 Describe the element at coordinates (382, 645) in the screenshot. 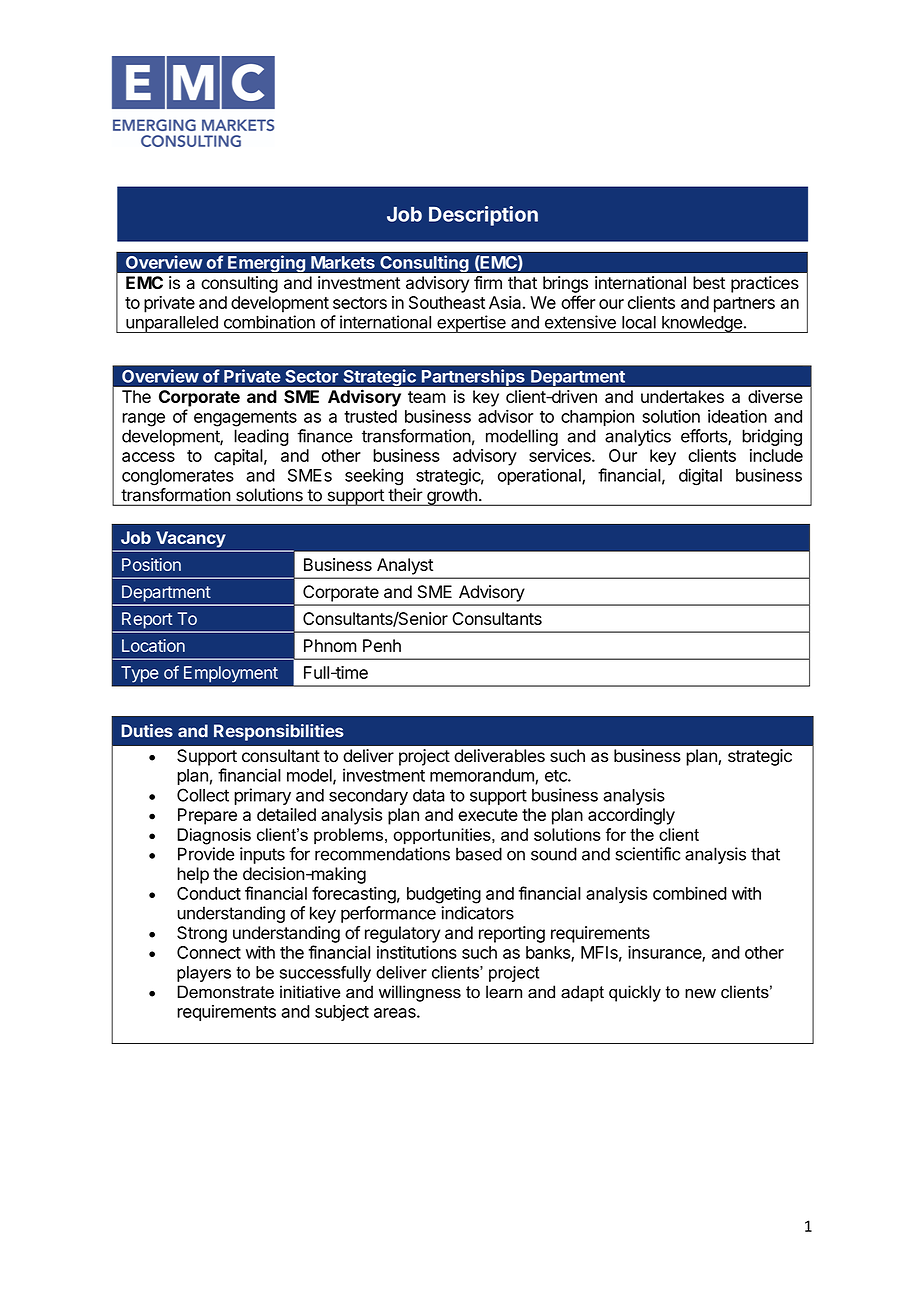

I see `Penh` at that location.
